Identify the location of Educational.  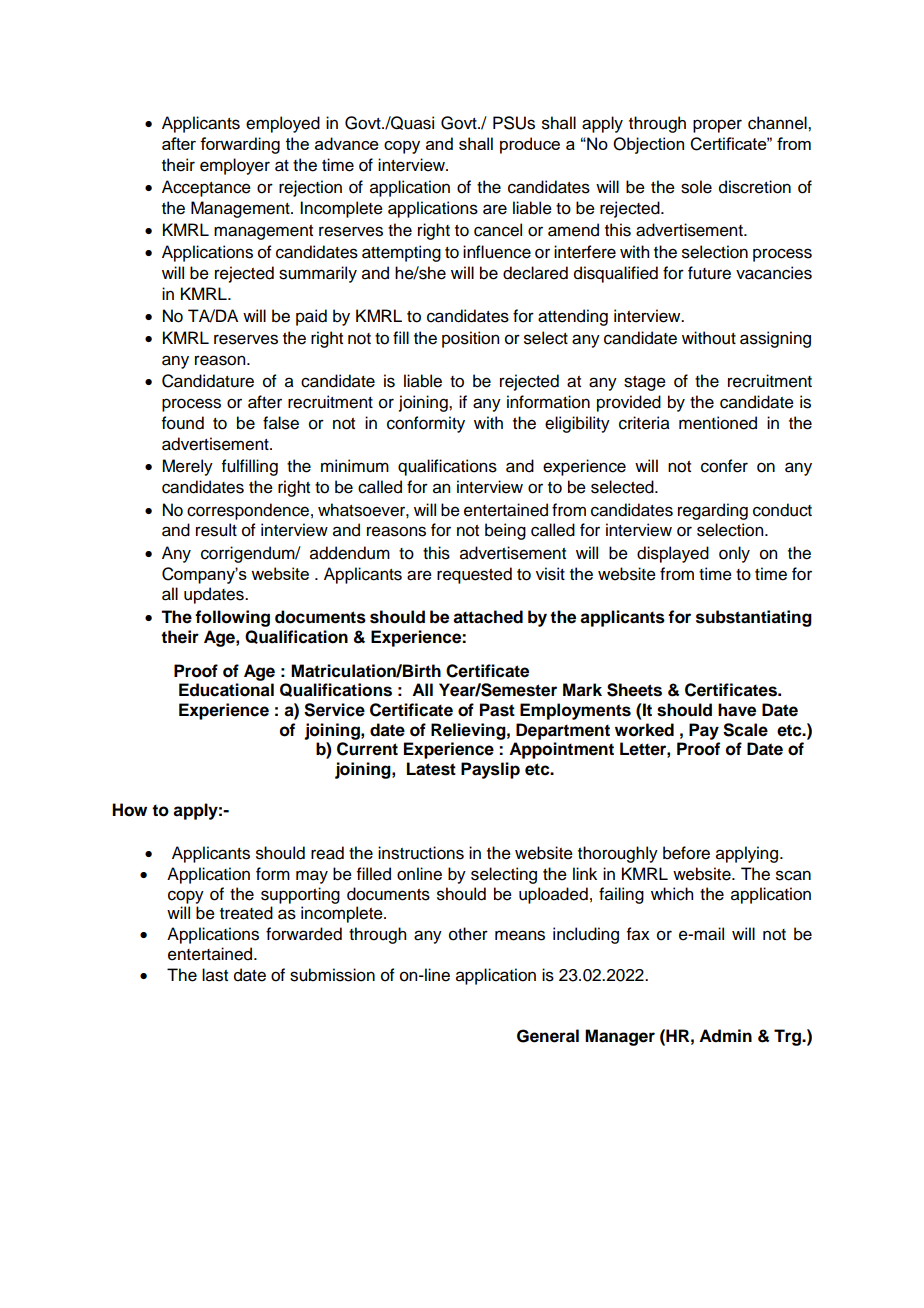
(226, 690).
